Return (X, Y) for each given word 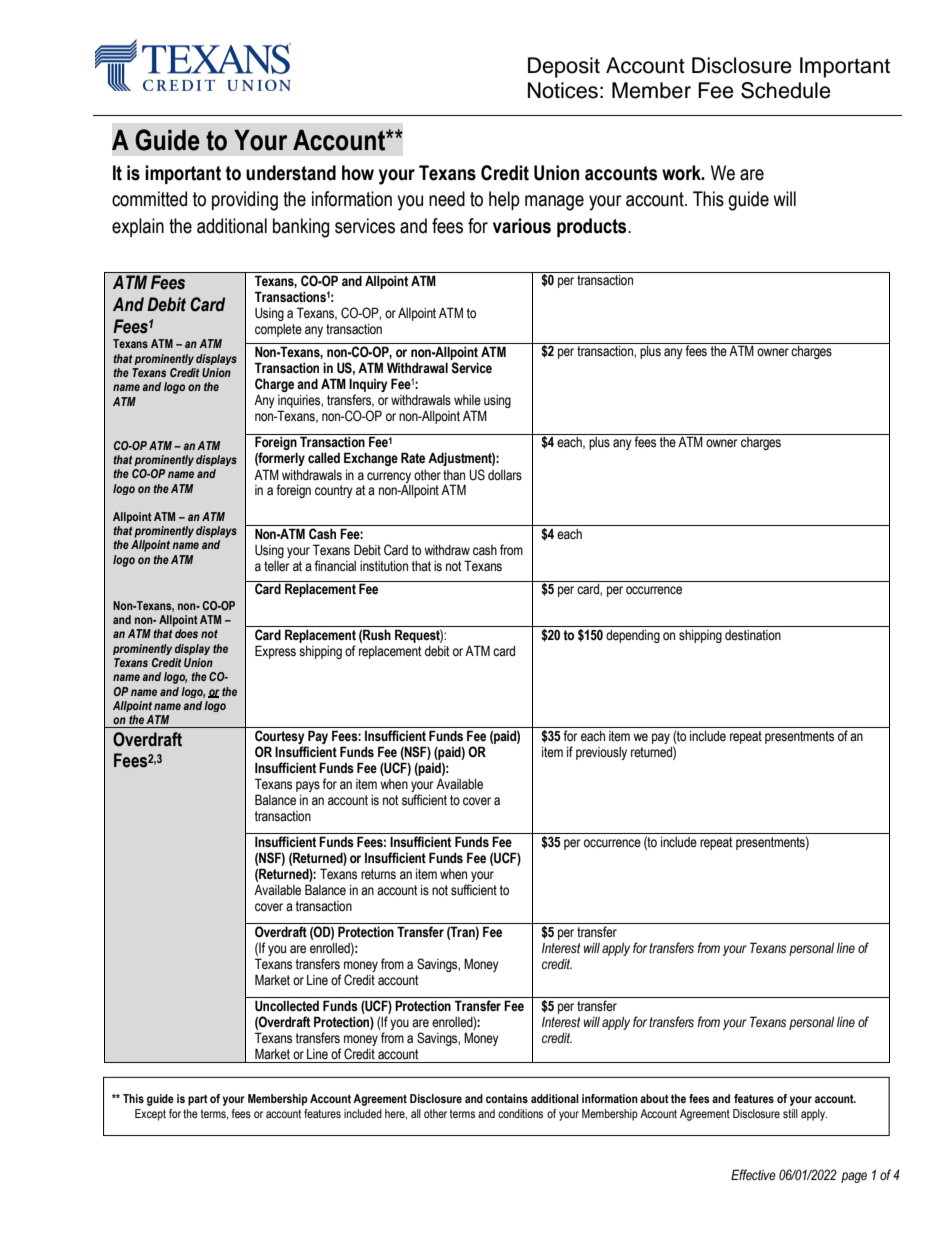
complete (278, 330)
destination (753, 635)
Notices (563, 90)
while (467, 400)
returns (378, 874)
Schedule (786, 90)
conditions (520, 1113)
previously (601, 753)
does (186, 633)
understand (291, 173)
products (593, 227)
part (198, 1100)
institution (384, 566)
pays (308, 786)
